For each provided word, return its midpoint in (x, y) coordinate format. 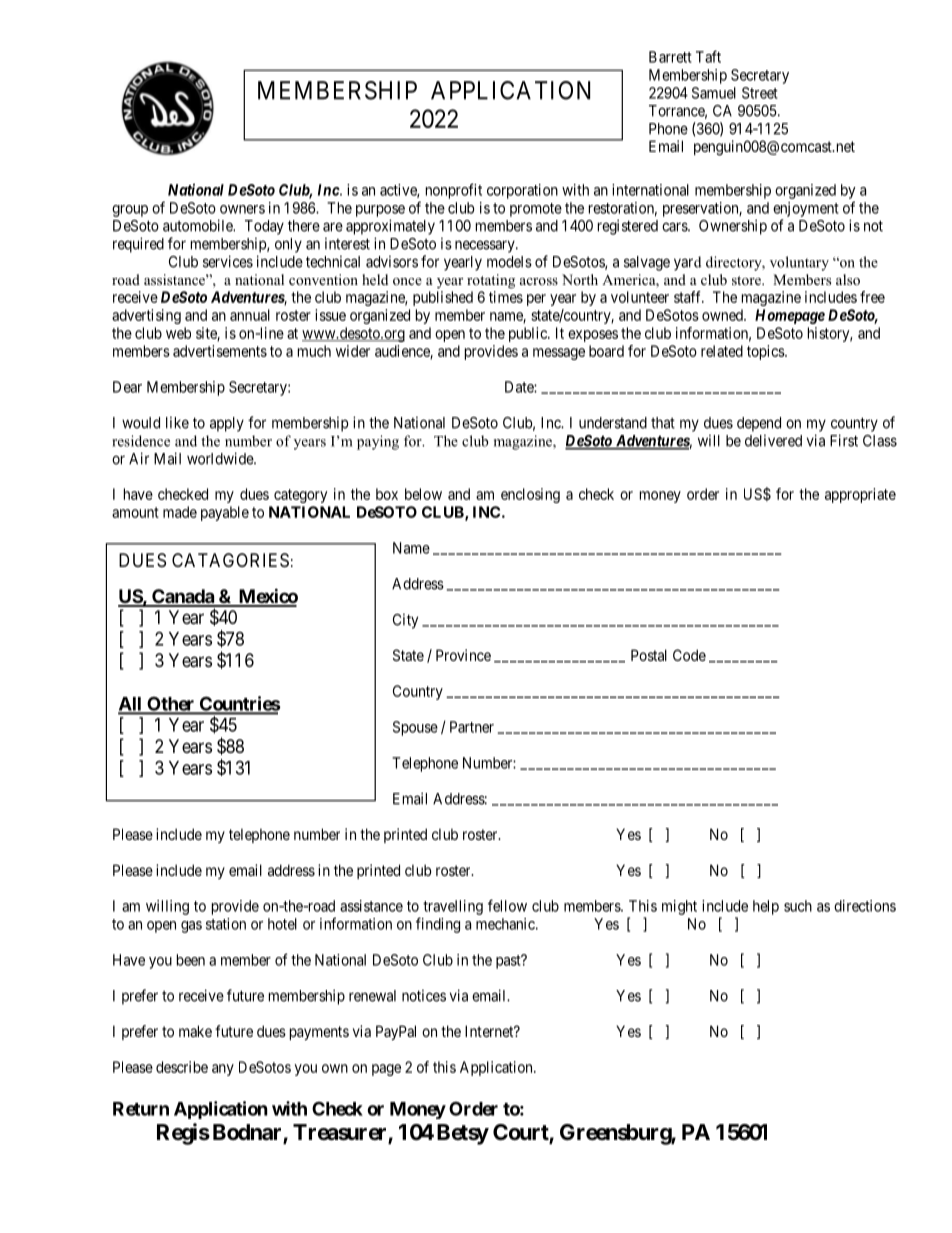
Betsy (463, 1134)
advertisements (220, 351)
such (798, 906)
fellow (507, 905)
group (130, 211)
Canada (183, 597)
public (529, 334)
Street (760, 93)
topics (766, 352)
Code (689, 655)
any (223, 1070)
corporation (522, 191)
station (226, 924)
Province (463, 655)
